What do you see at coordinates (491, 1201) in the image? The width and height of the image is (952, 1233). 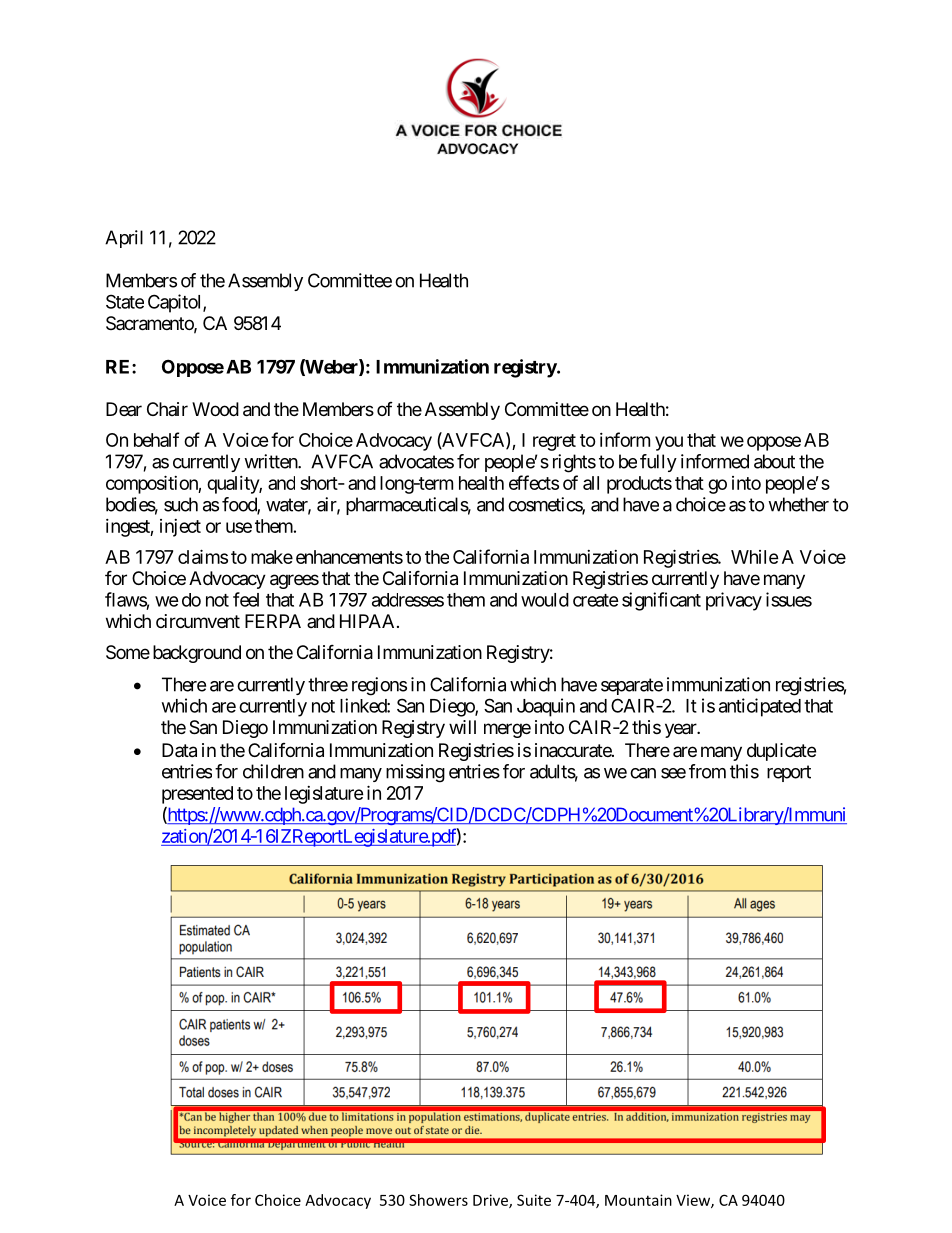 I see `Drive` at bounding box center [491, 1201].
